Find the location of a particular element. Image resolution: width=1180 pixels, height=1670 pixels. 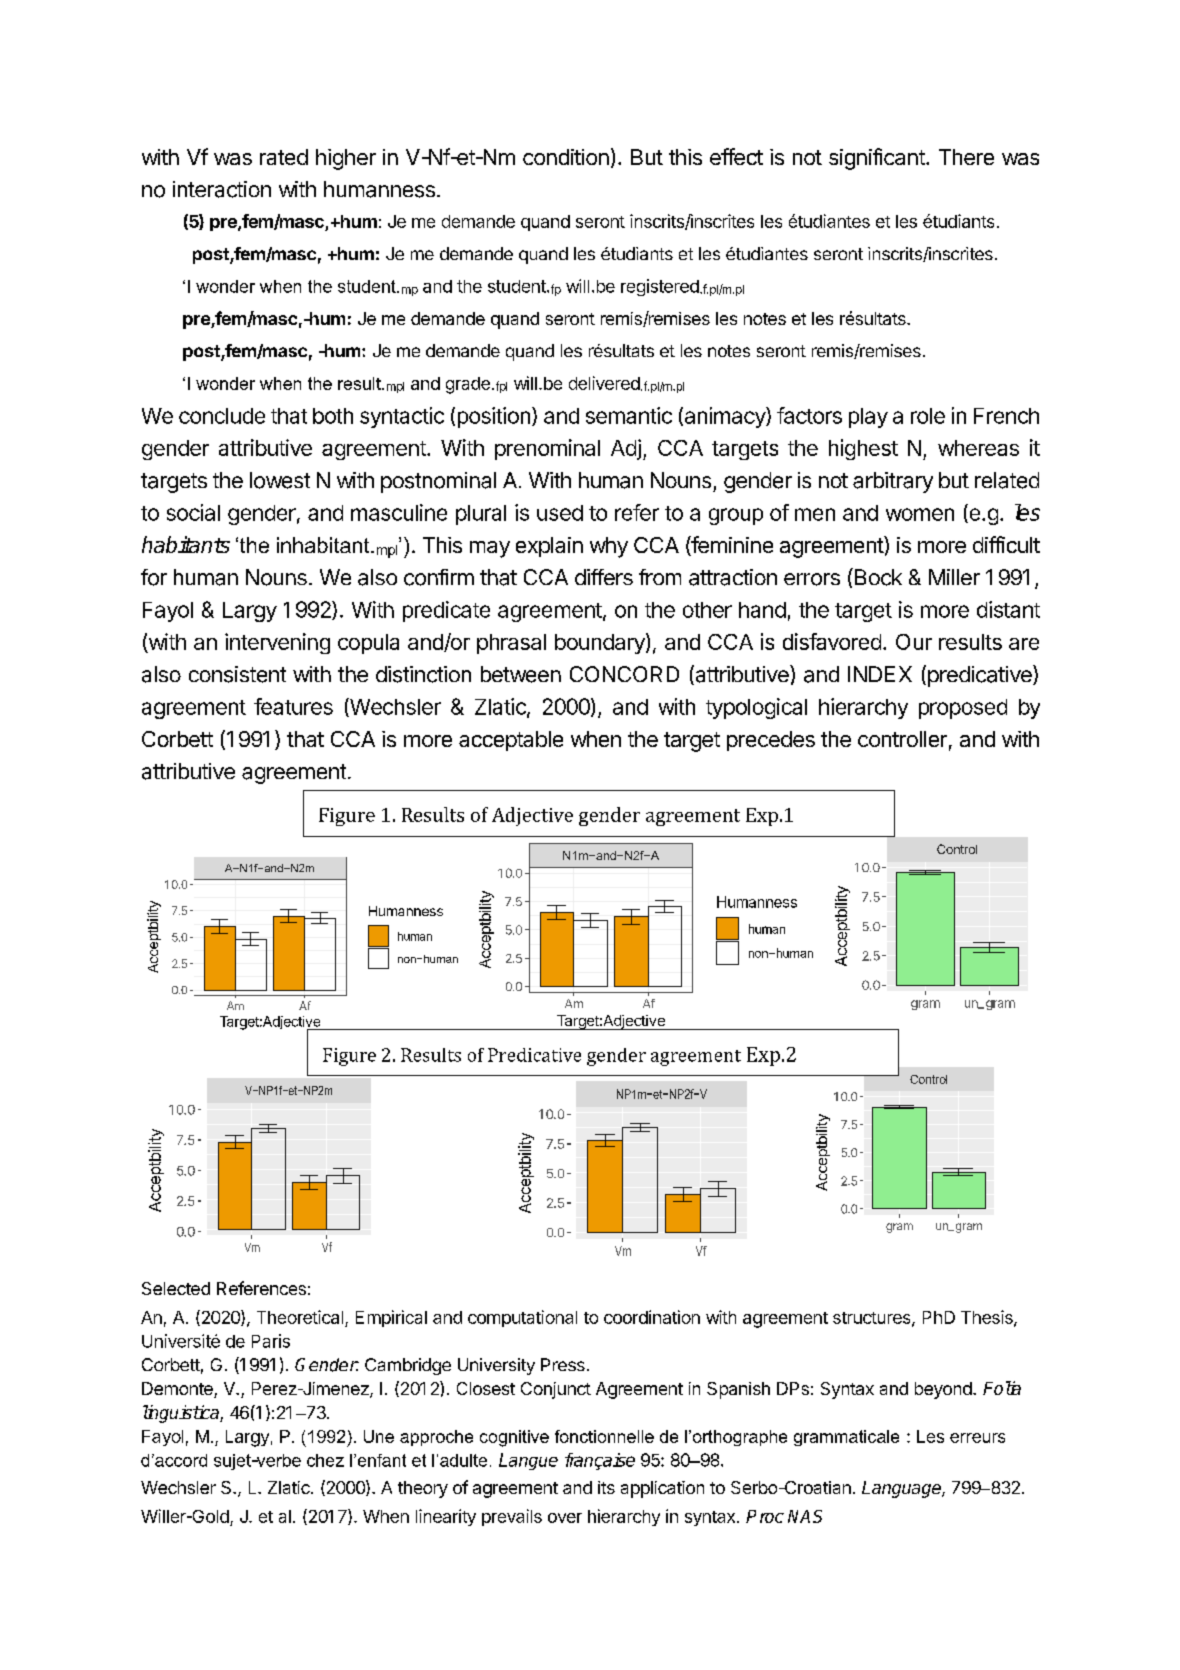

interaction is located at coordinates (222, 189).
